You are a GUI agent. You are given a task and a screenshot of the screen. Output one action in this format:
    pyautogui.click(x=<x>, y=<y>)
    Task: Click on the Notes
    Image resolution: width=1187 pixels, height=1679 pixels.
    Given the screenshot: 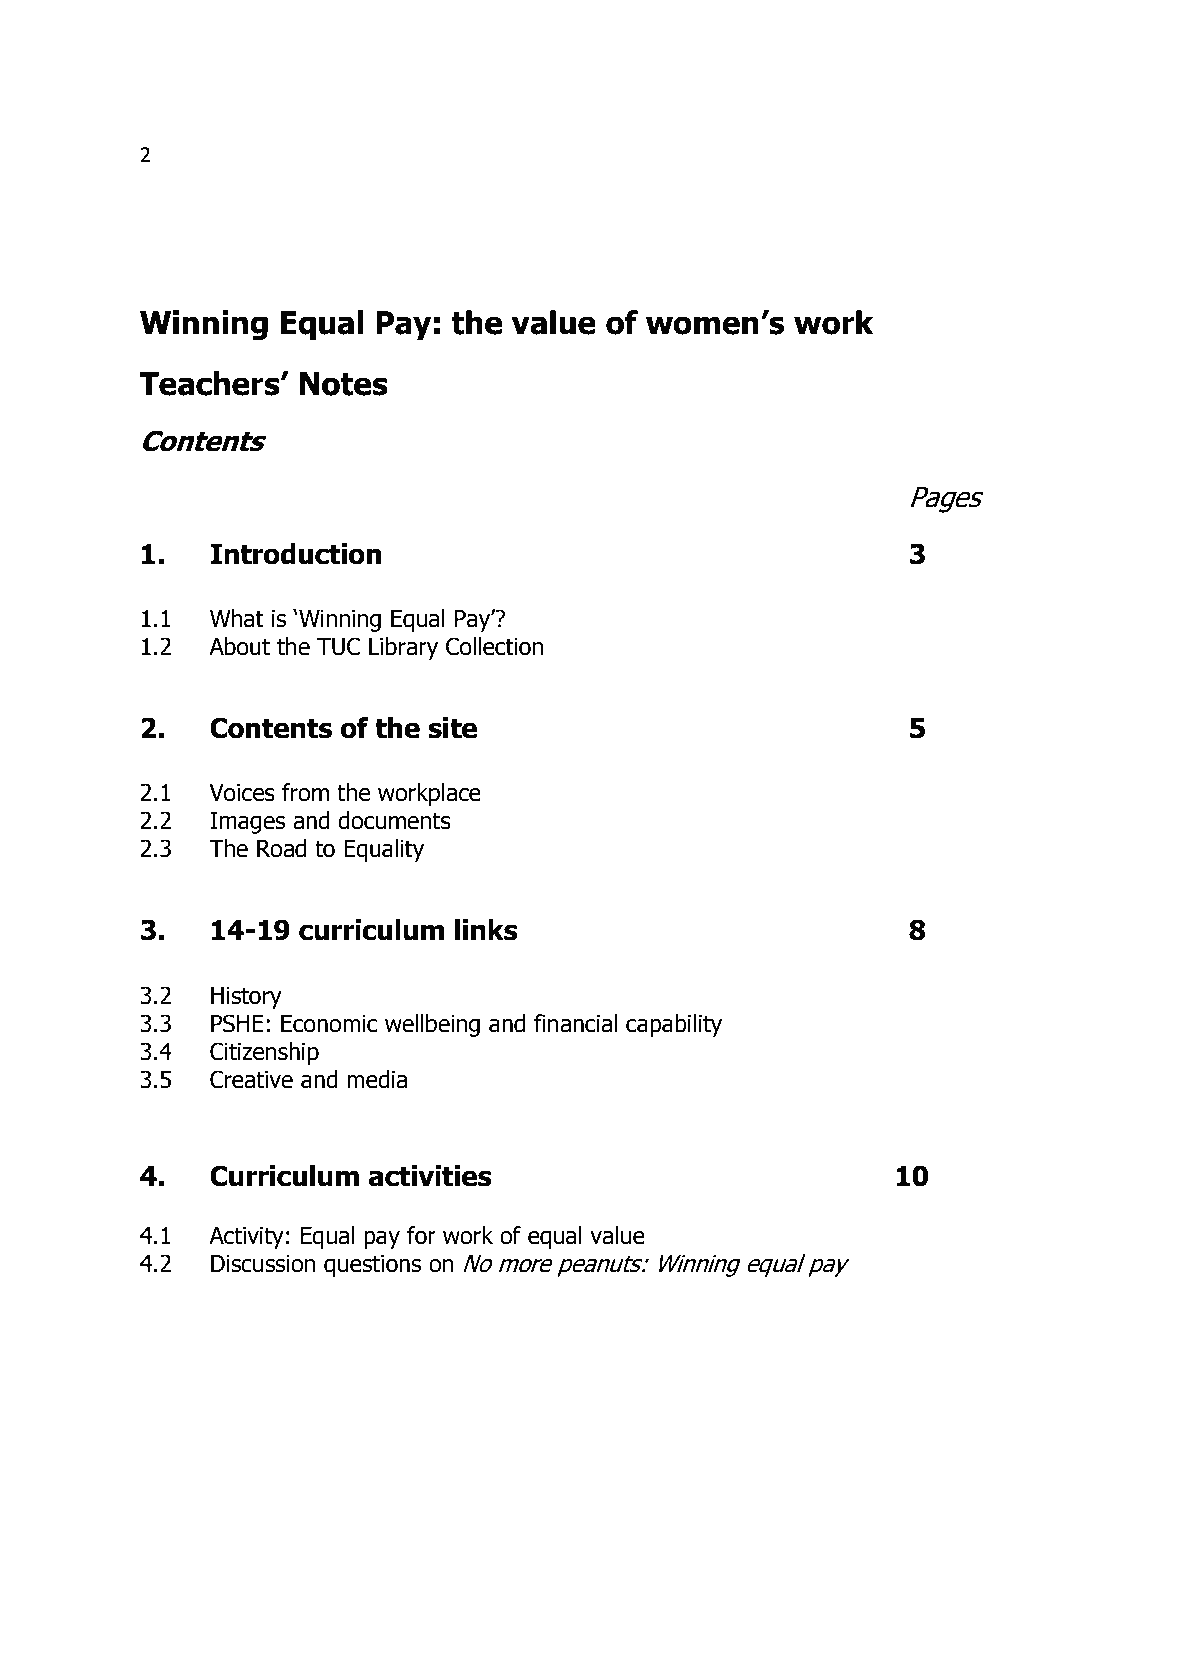 What is the action you would take?
    pyautogui.click(x=343, y=384)
